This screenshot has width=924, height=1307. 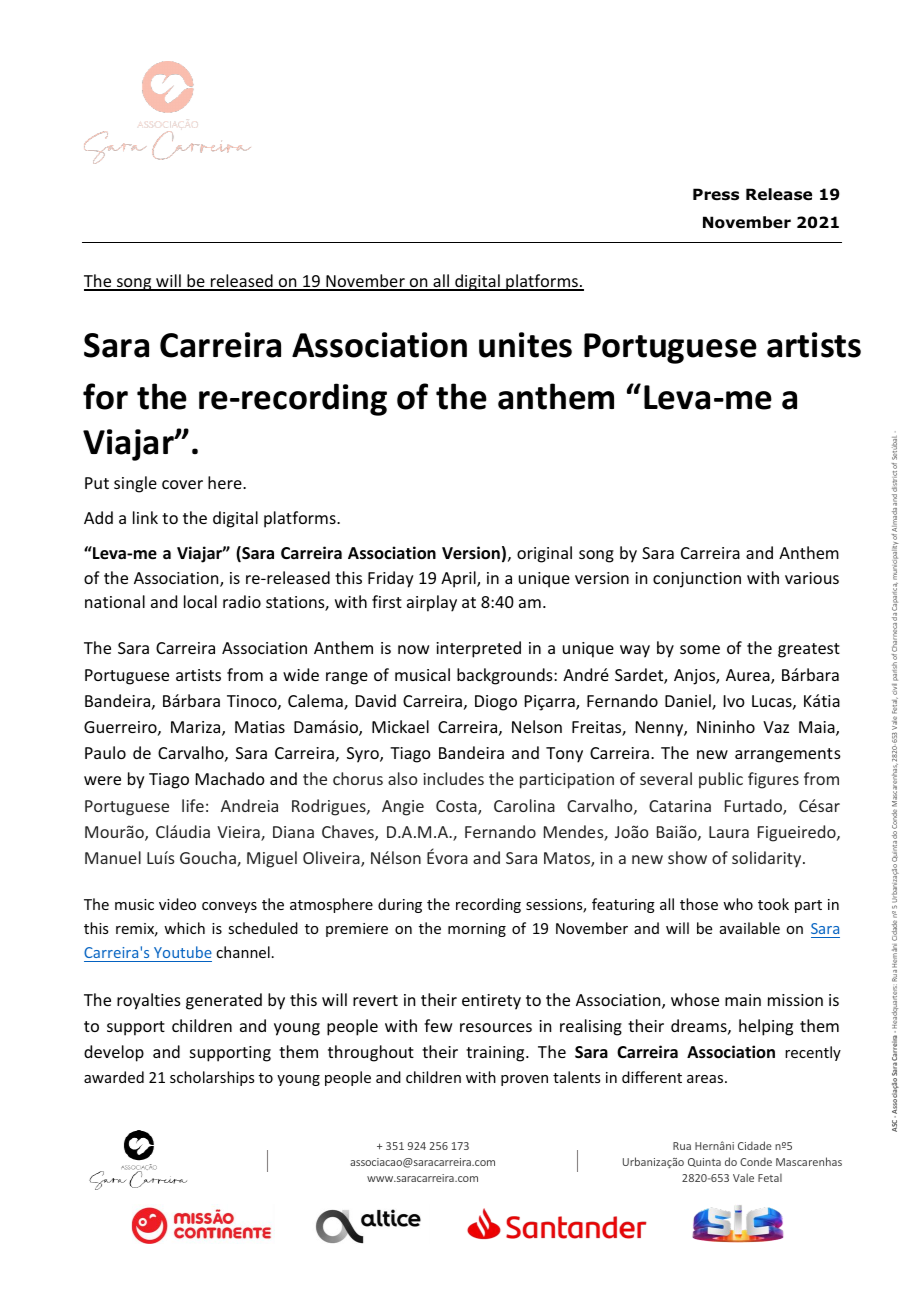 I want to click on some, so click(x=700, y=649).
